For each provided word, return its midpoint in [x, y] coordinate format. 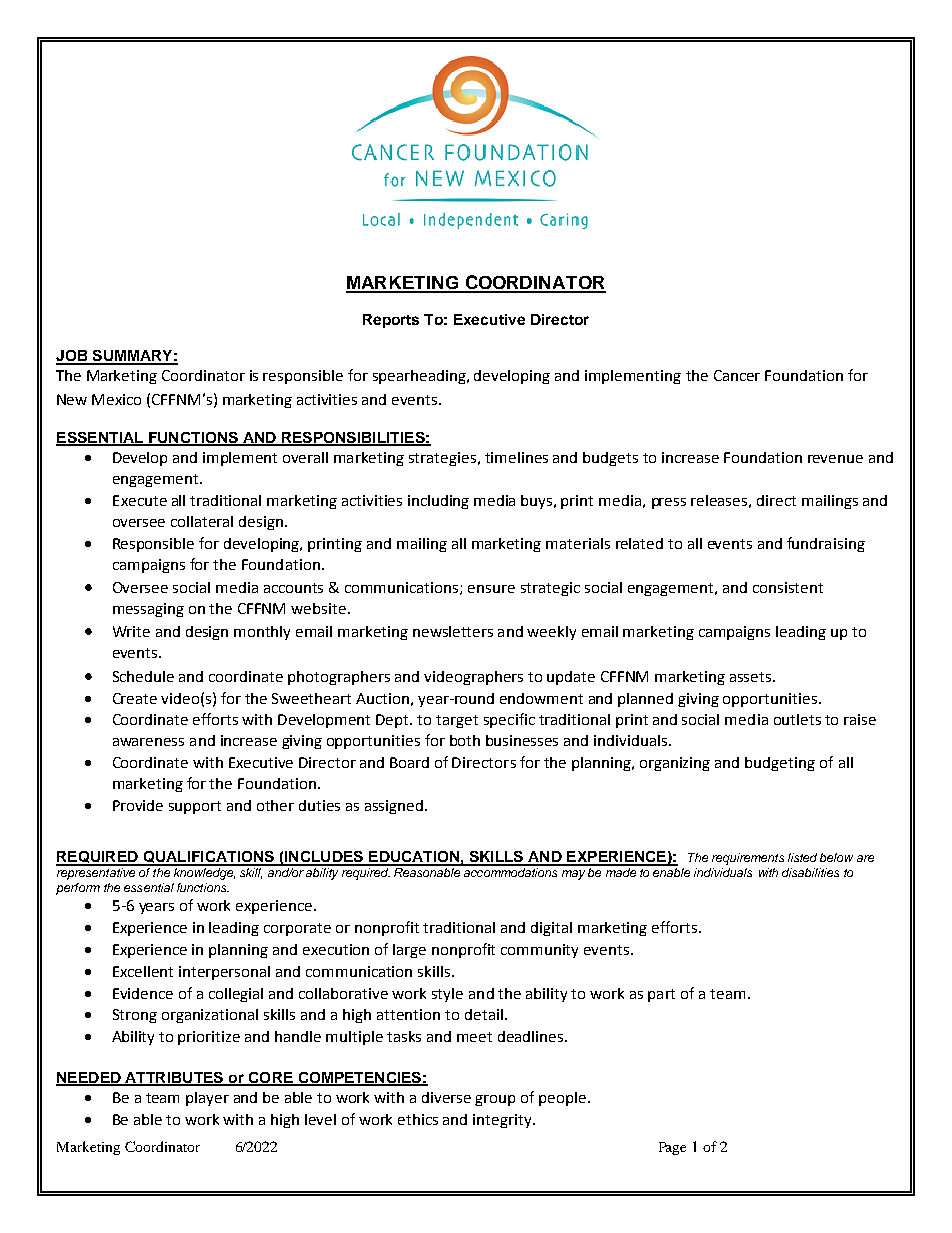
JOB [73, 357]
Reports [391, 321]
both [465, 740]
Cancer [737, 375]
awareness [148, 742]
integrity [503, 1121]
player [207, 1099]
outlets [797, 719]
